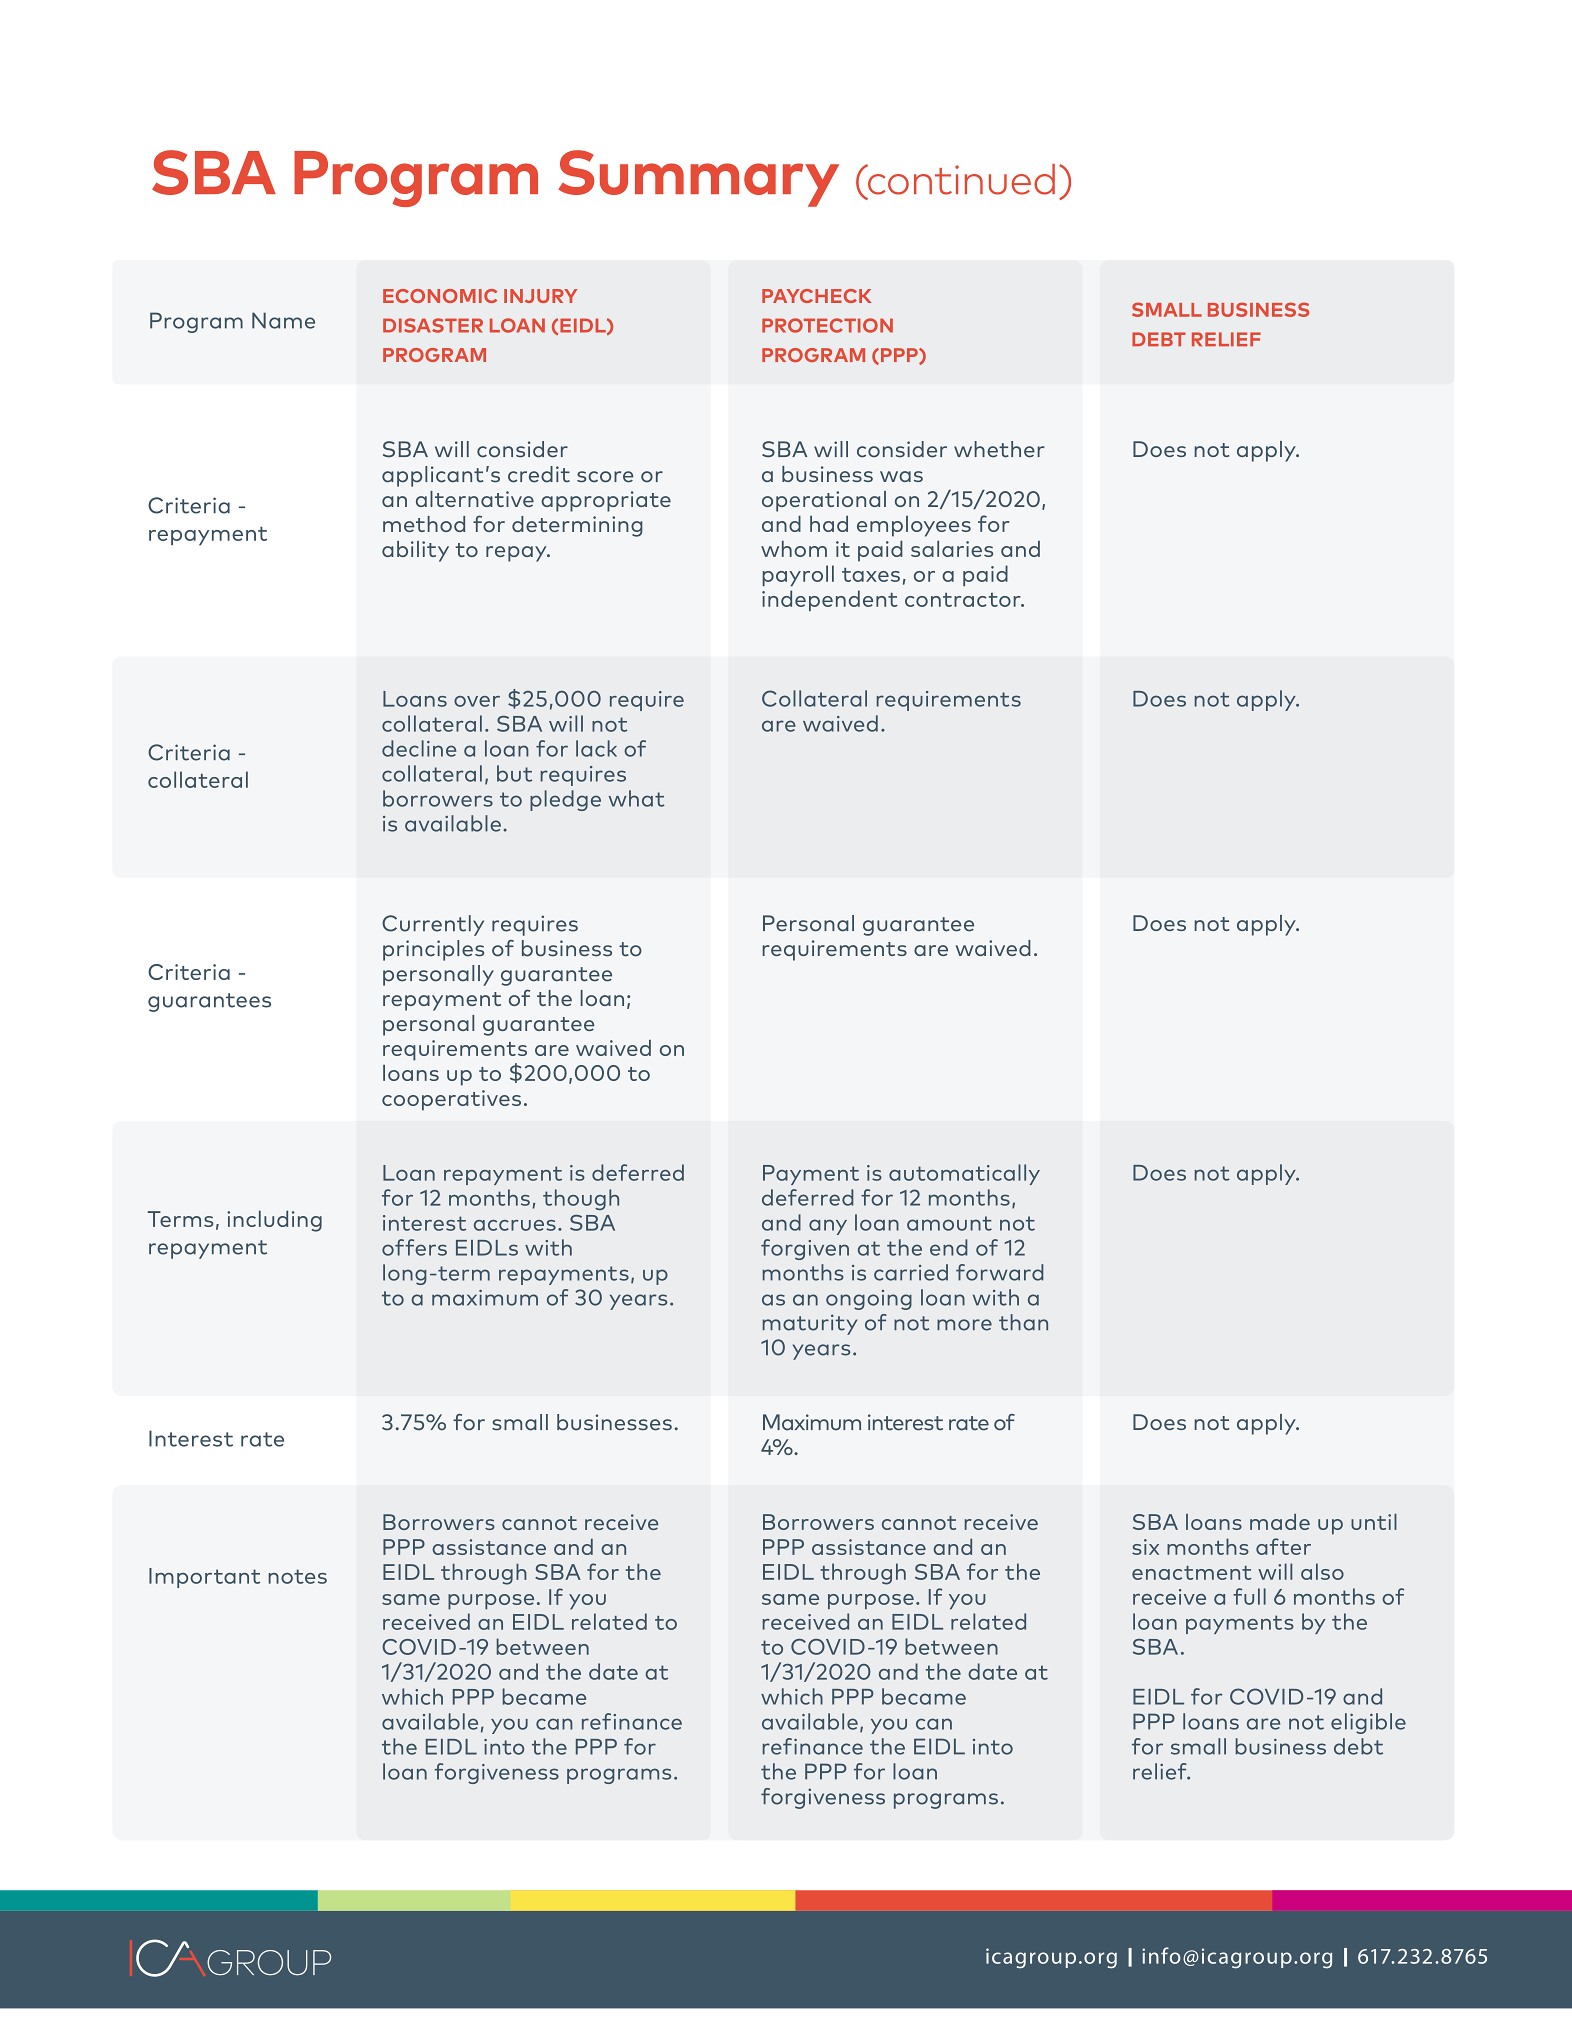  Describe the element at coordinates (419, 748) in the screenshot. I see `decline` at that location.
